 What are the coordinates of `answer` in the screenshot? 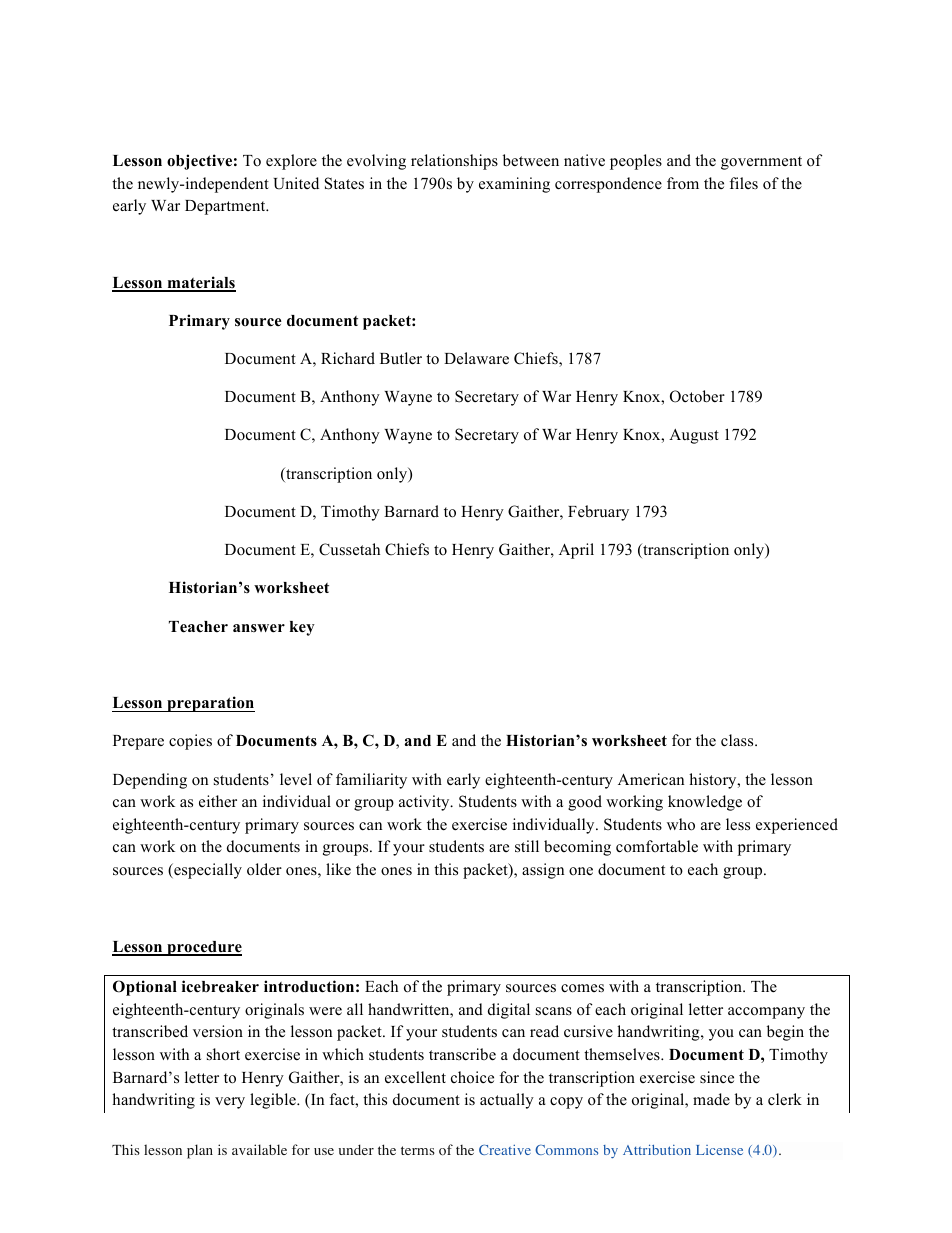 It's located at (259, 628).
